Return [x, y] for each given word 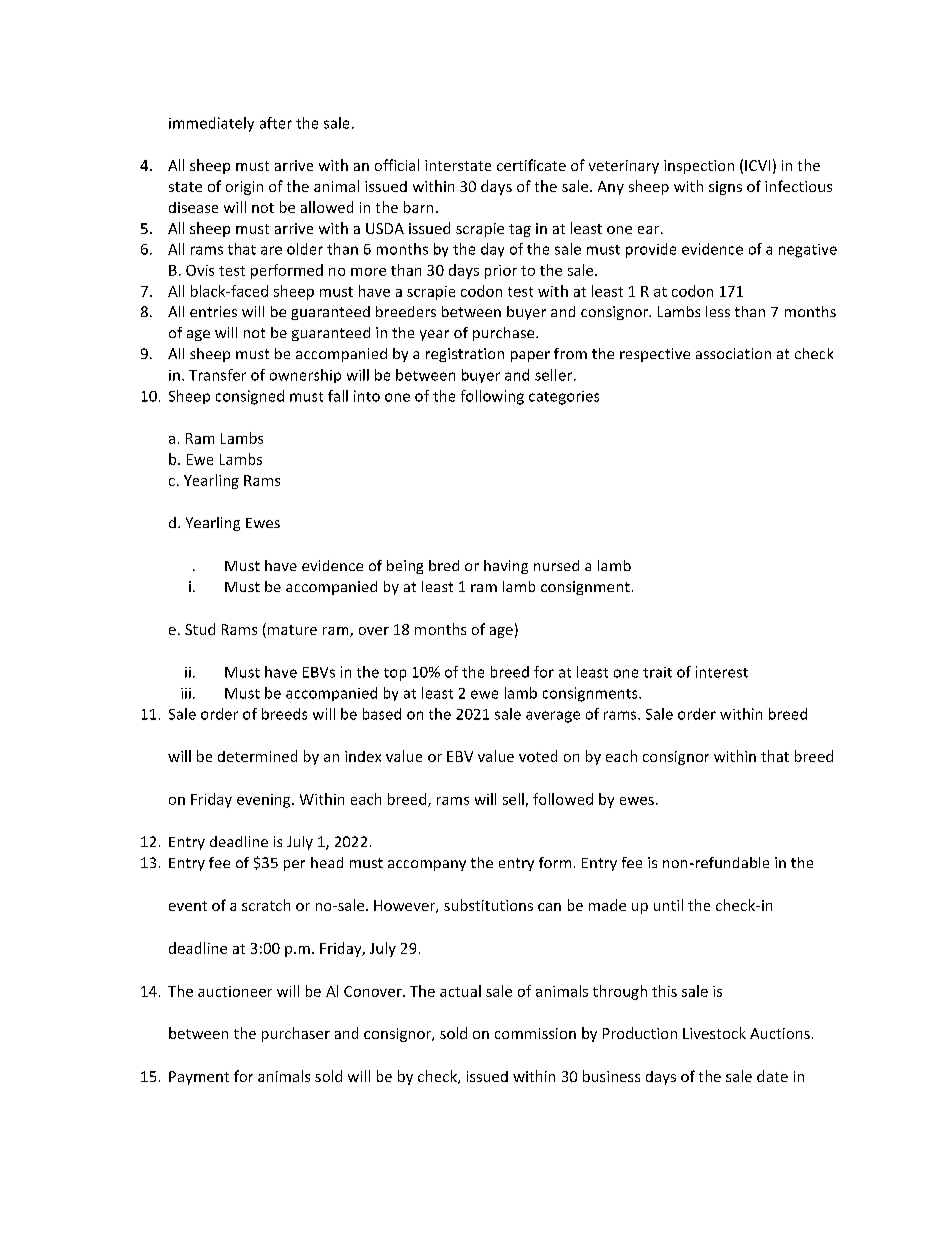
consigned [250, 397]
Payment [199, 1078]
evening [265, 801]
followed [563, 799]
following [492, 397]
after [276, 123]
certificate [531, 165]
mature [292, 630]
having [506, 567]
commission [535, 1033]
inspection [699, 167]
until [668, 905]
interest [722, 672]
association [733, 353]
